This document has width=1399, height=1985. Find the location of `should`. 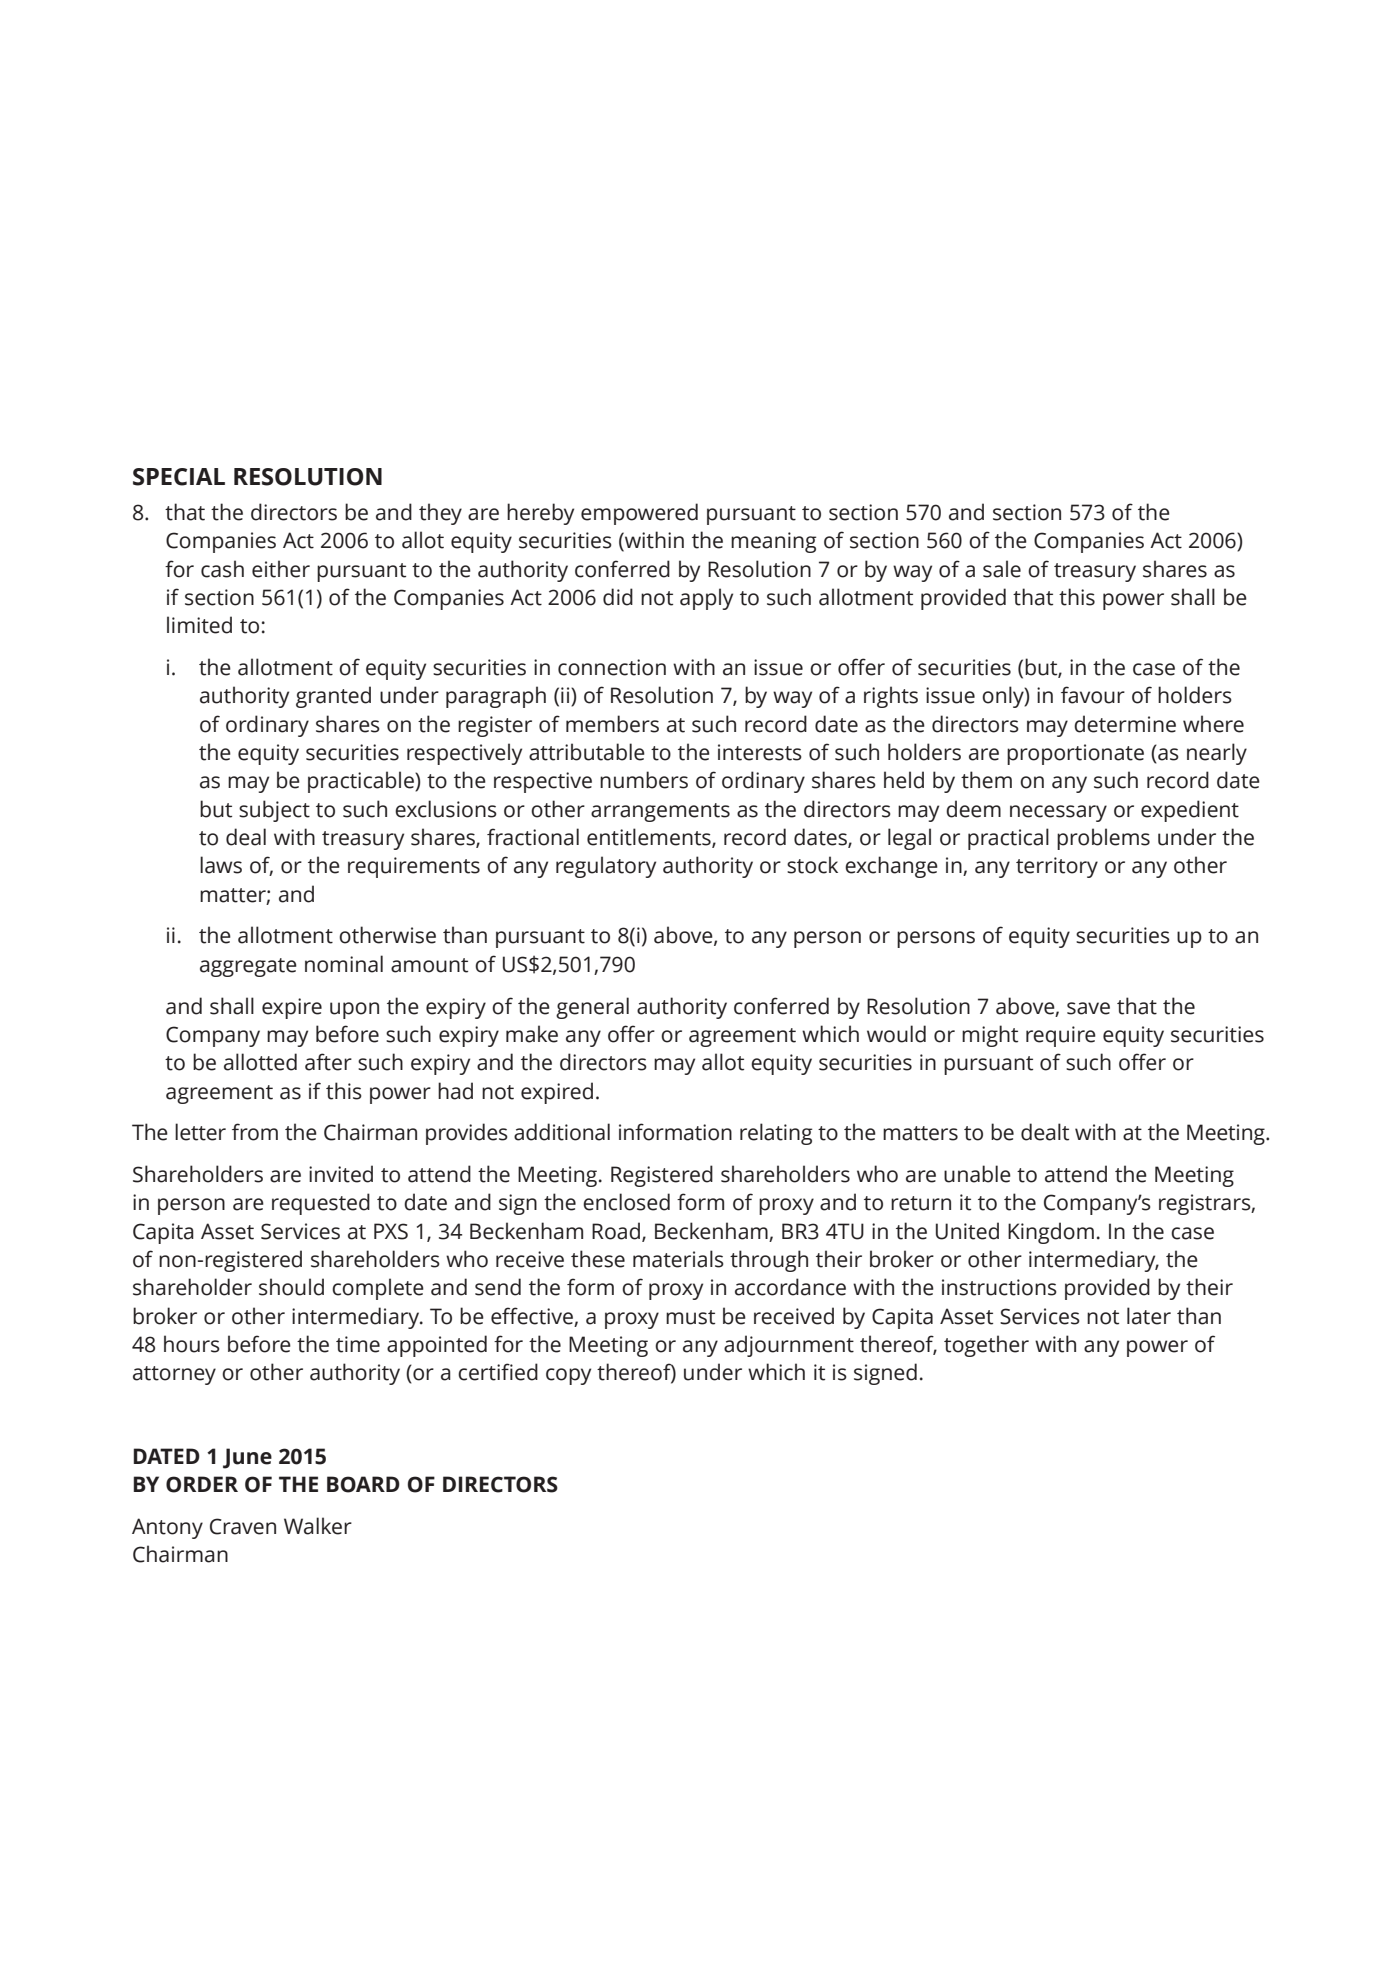

should is located at coordinates (291, 1287).
